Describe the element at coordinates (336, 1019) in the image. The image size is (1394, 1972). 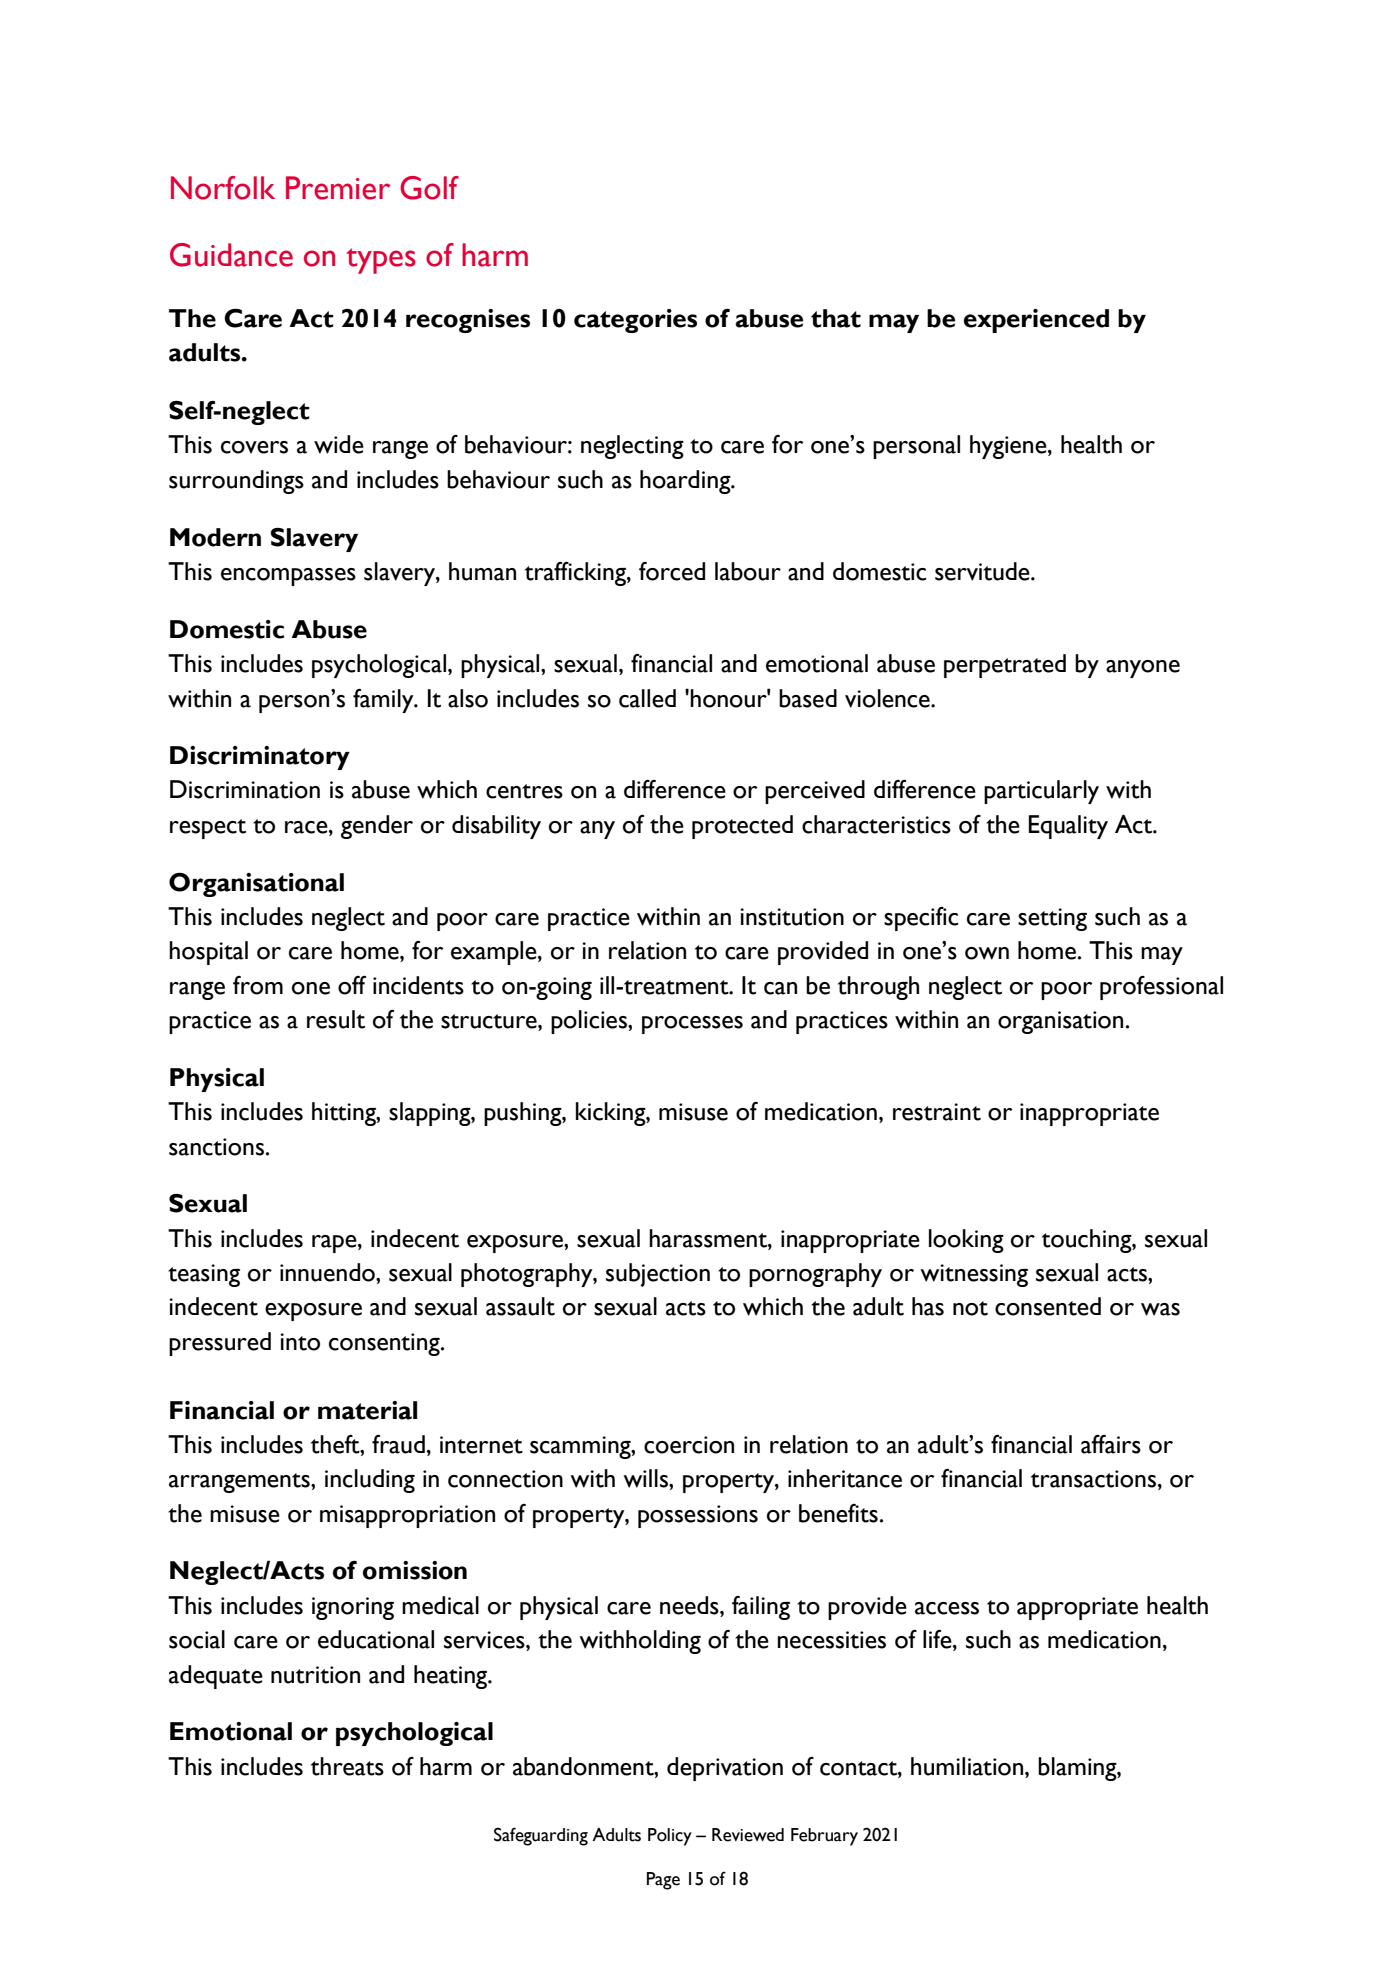
I see `result` at that location.
